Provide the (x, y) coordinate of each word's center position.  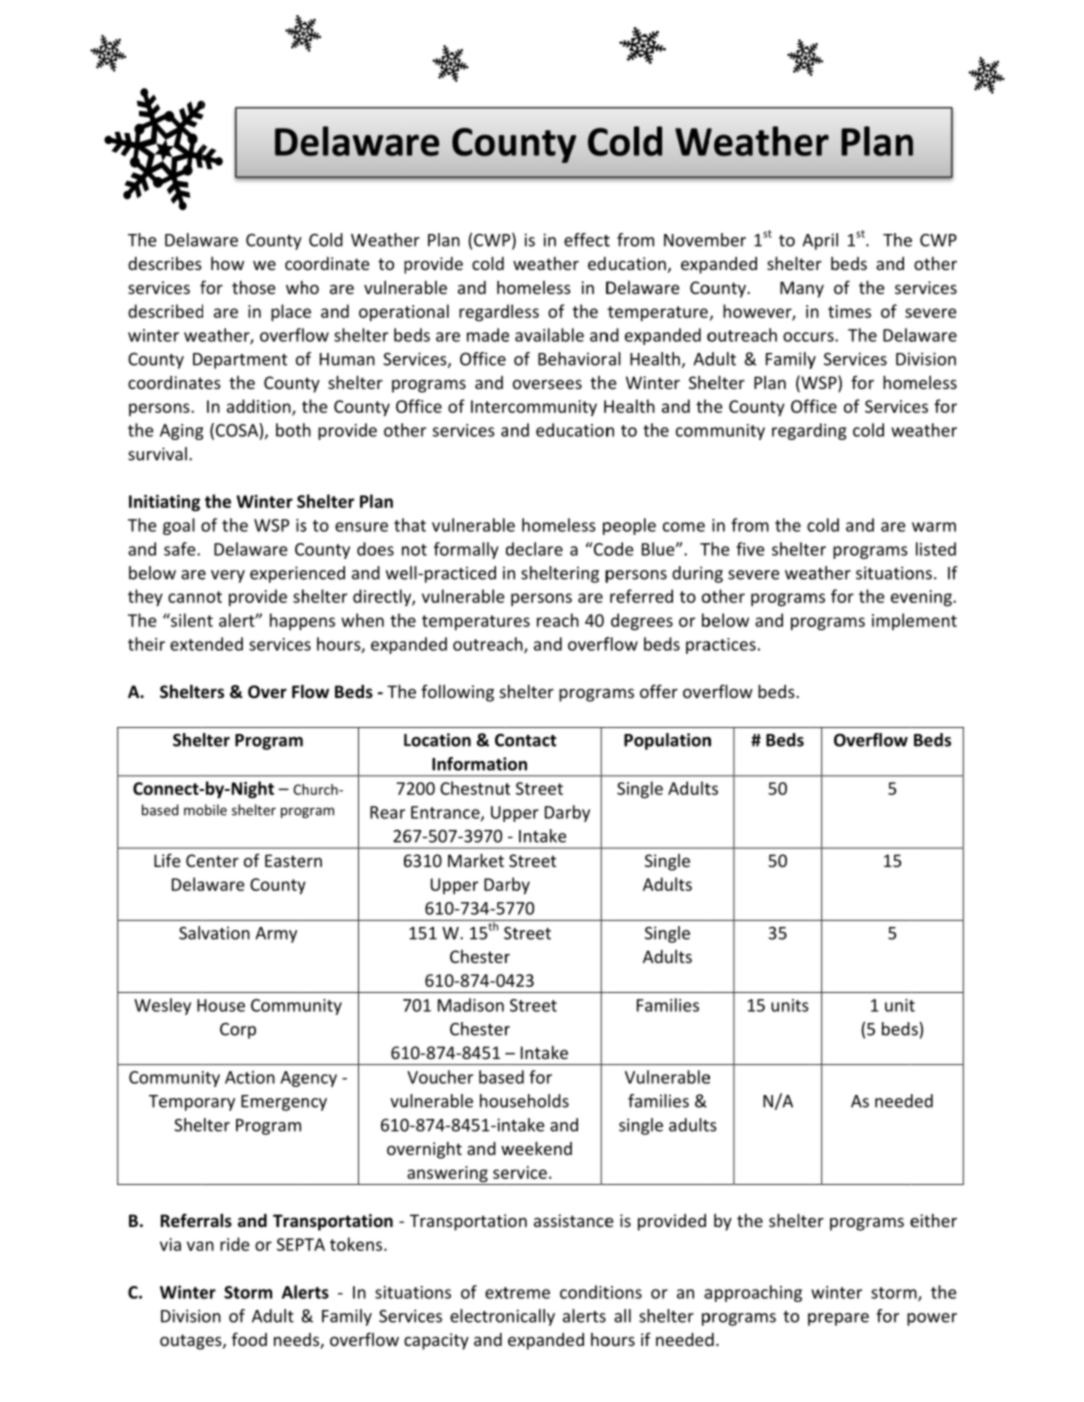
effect (587, 240)
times (849, 311)
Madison (471, 1005)
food (249, 1339)
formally (466, 550)
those (253, 287)
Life (167, 860)
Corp (238, 1031)
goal (179, 526)
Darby (567, 813)
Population (667, 741)
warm (934, 527)
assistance (573, 1220)
